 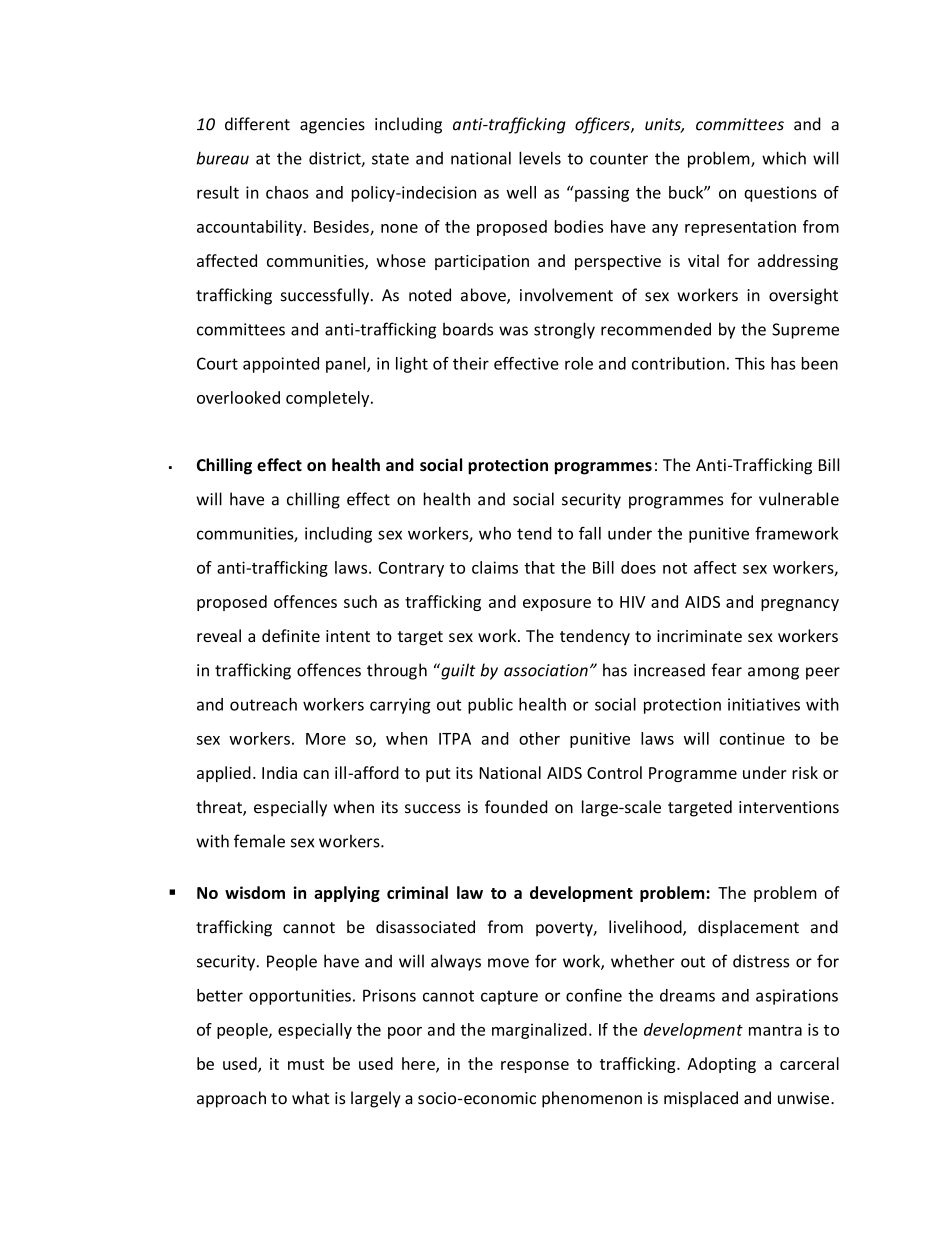 What do you see at coordinates (281, 365) in the page?
I see `appointed` at bounding box center [281, 365].
